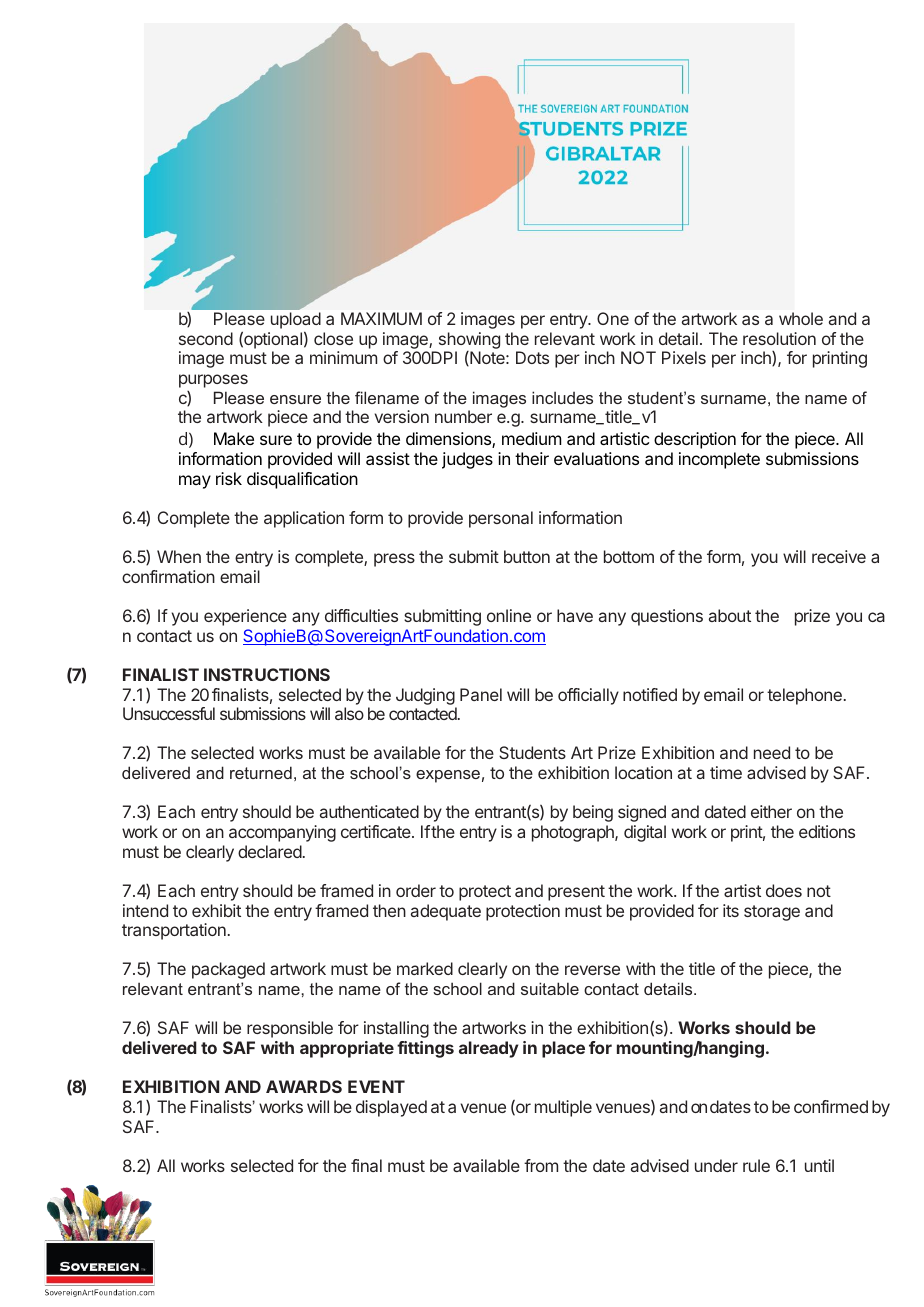 The width and height of the image is (924, 1307). I want to click on receive, so click(839, 556).
